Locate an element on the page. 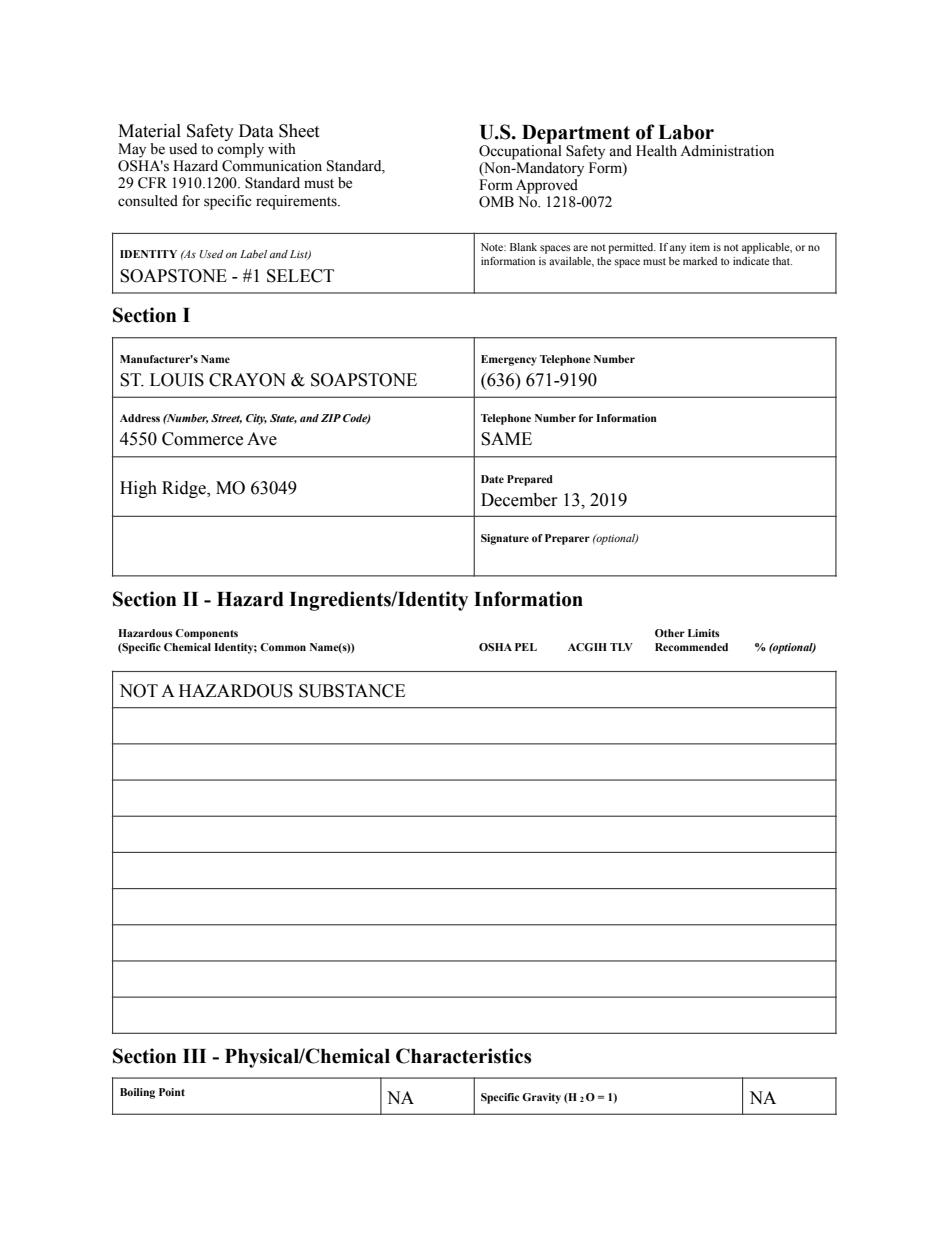 This page has width=952, height=1233. Administration is located at coordinates (727, 151).
